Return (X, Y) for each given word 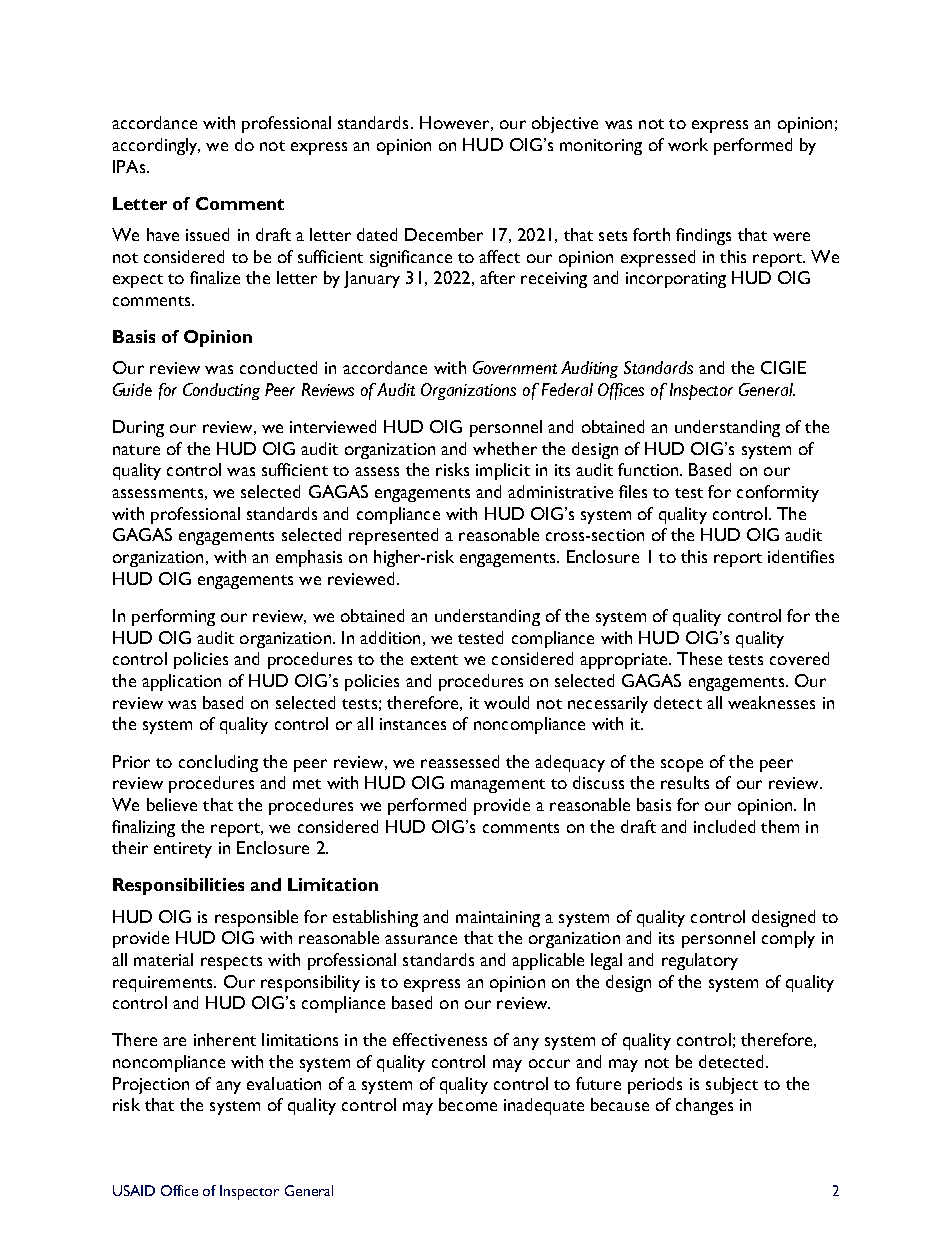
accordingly (156, 146)
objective (565, 124)
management (498, 786)
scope (682, 765)
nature (136, 450)
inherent (225, 1039)
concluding (218, 763)
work (688, 144)
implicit (503, 471)
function (649, 469)
